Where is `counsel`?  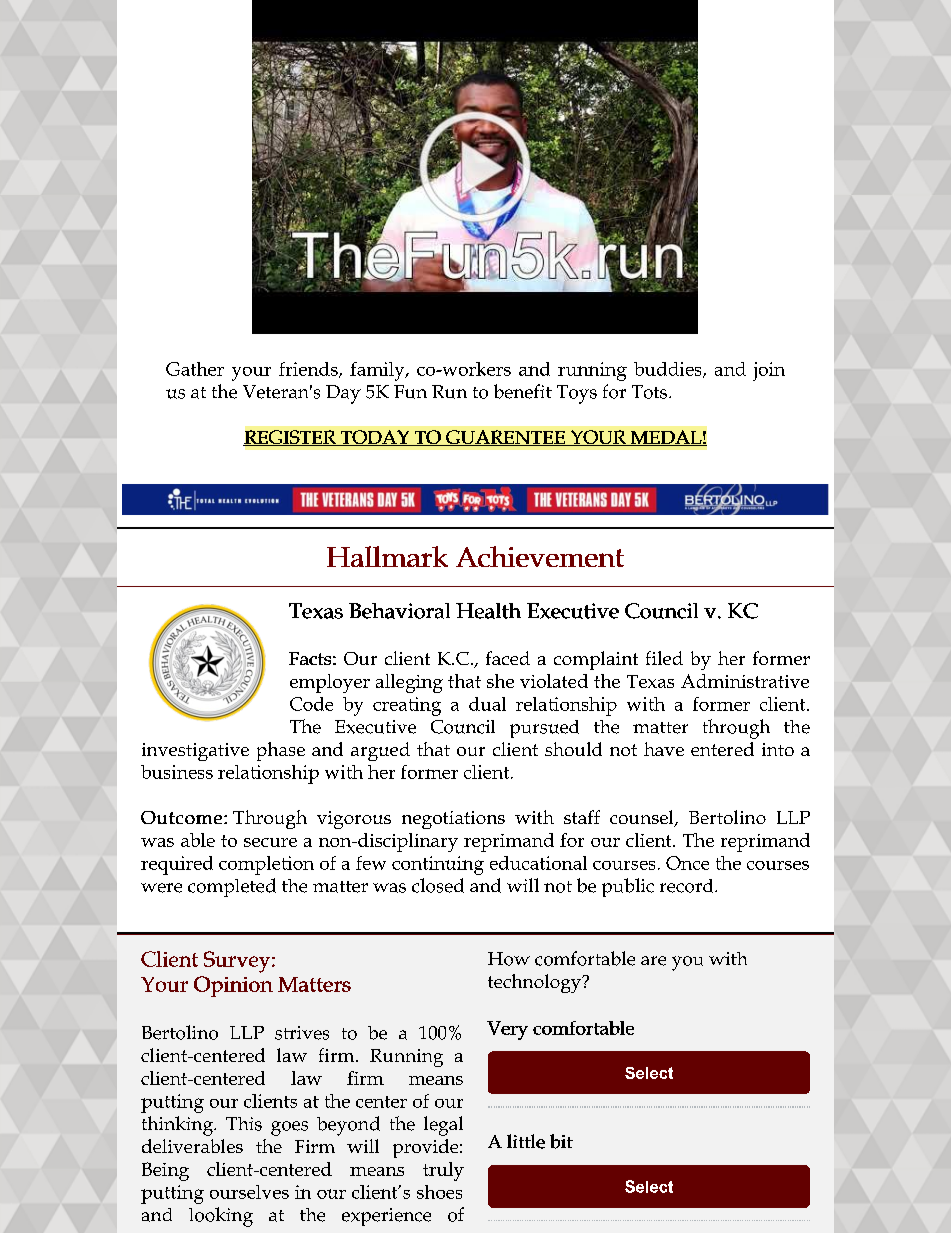 counsel is located at coordinates (643, 818).
